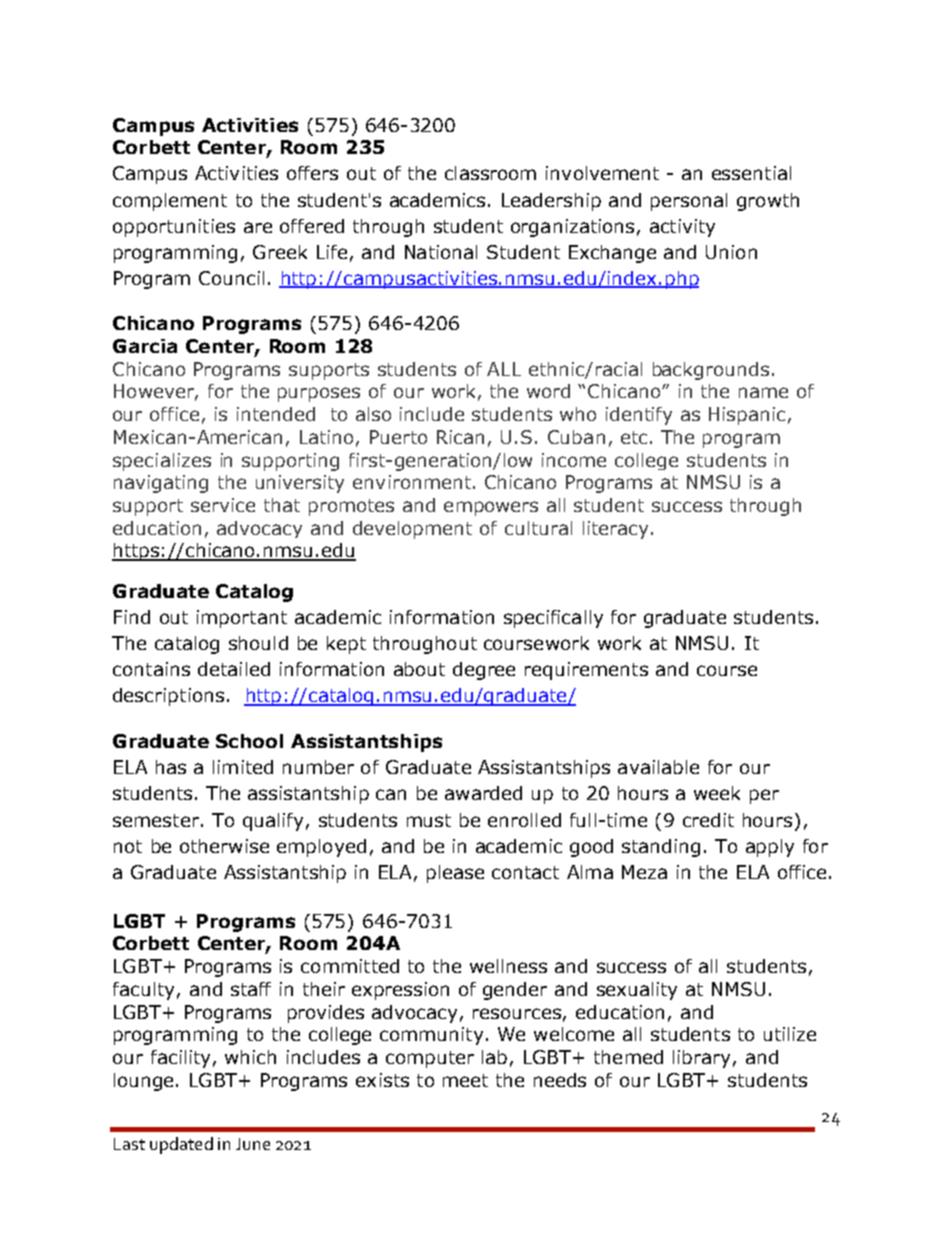 Image resolution: width=952 pixels, height=1233 pixels. I want to click on please, so click(455, 874).
